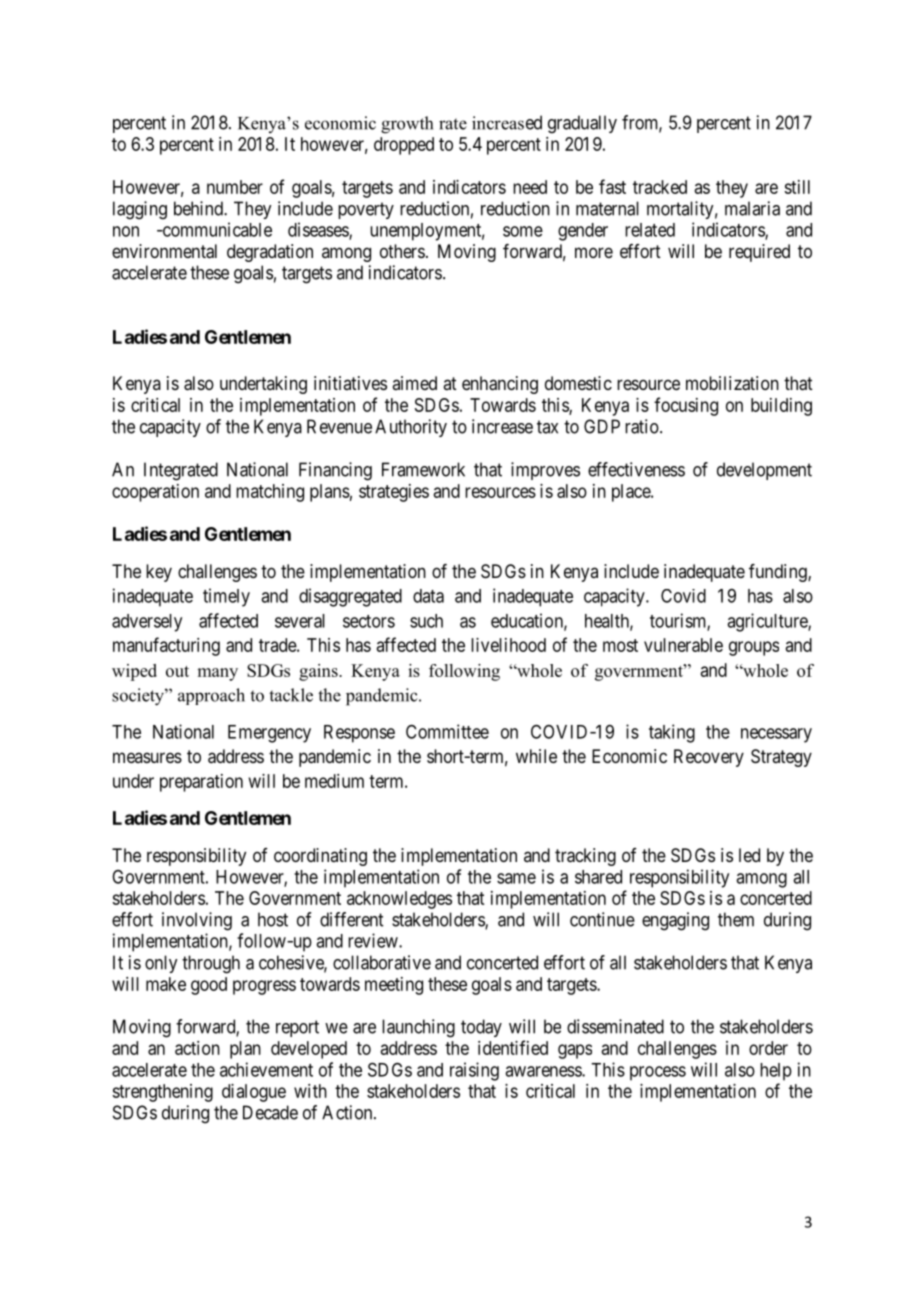 This image has width=924, height=1308. Describe the element at coordinates (423, 469) in the image. I see `Framework` at that location.
